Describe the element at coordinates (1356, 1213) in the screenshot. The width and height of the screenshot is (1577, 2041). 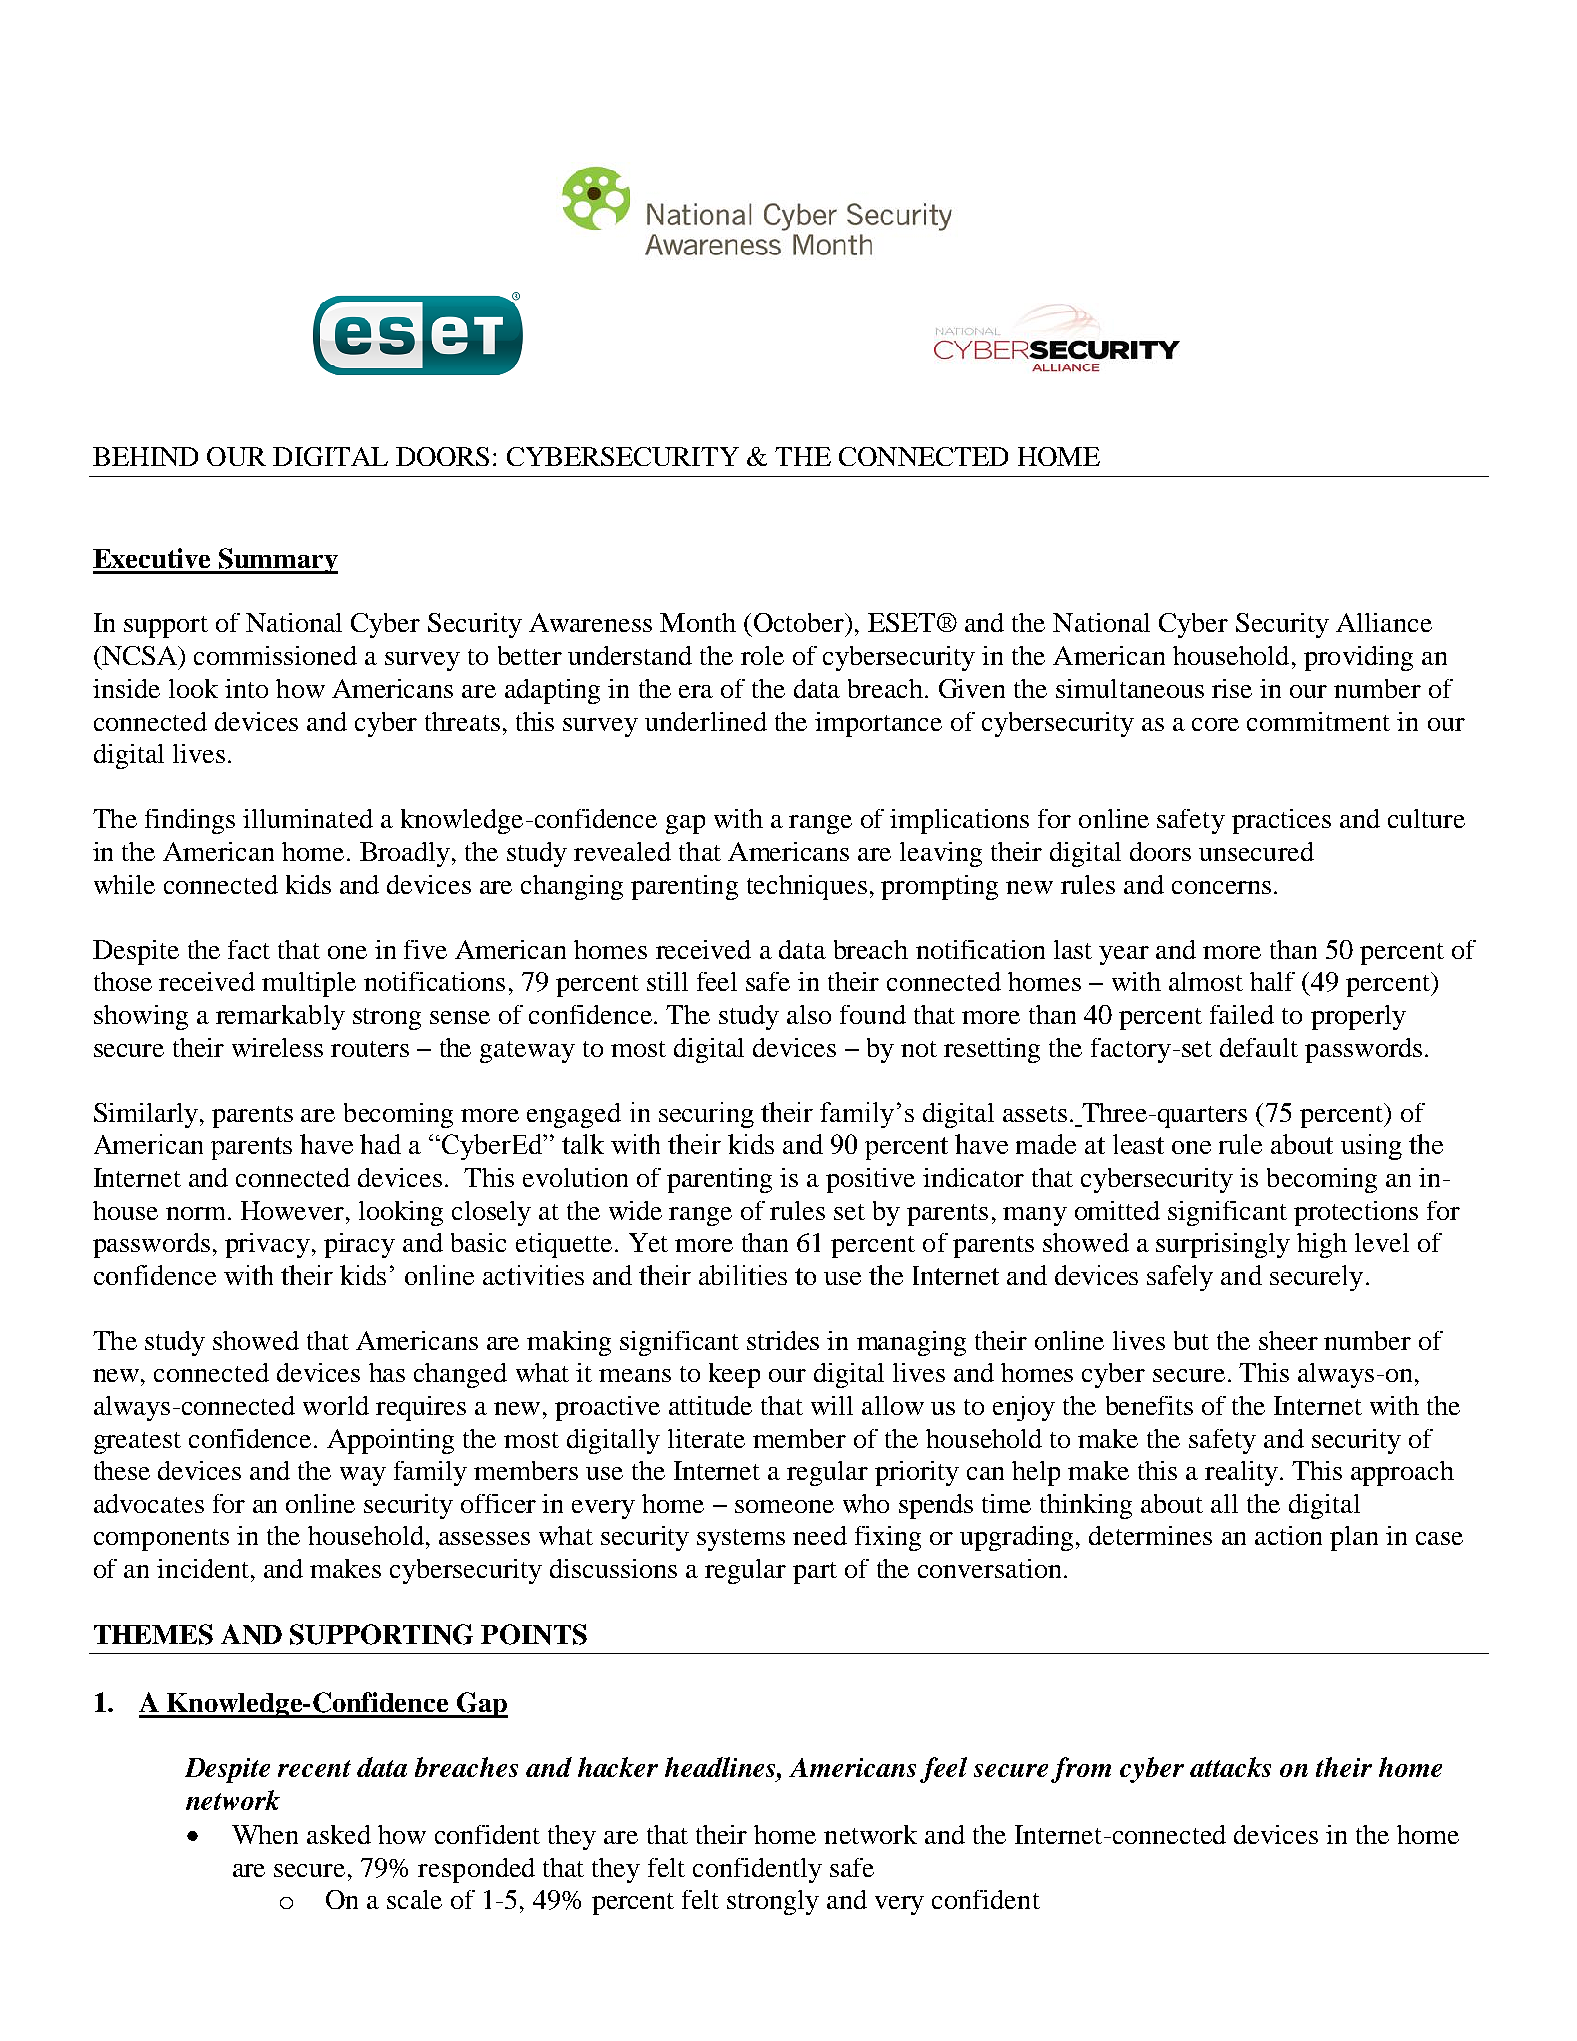
I see `protections` at that location.
